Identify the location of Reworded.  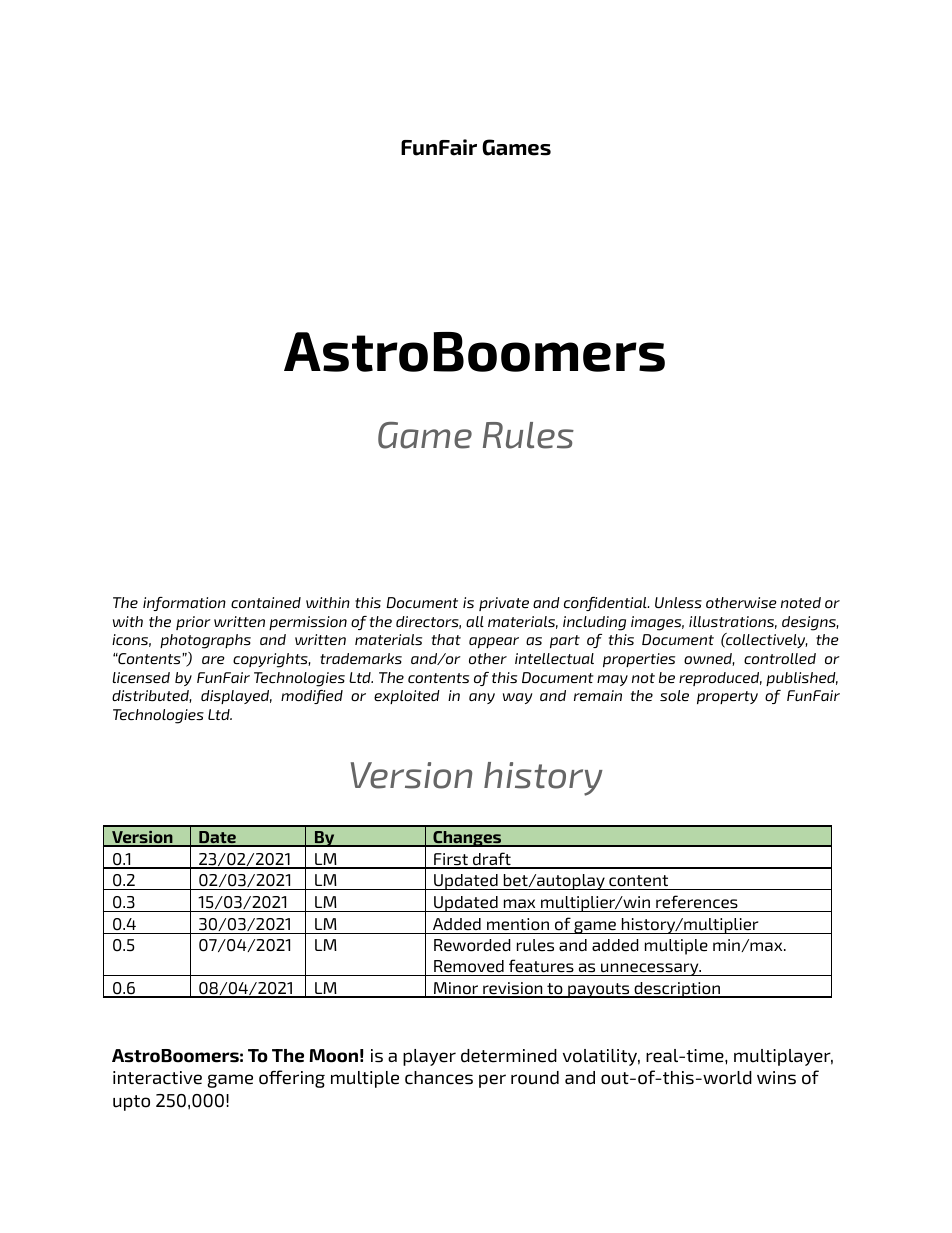
(472, 945).
